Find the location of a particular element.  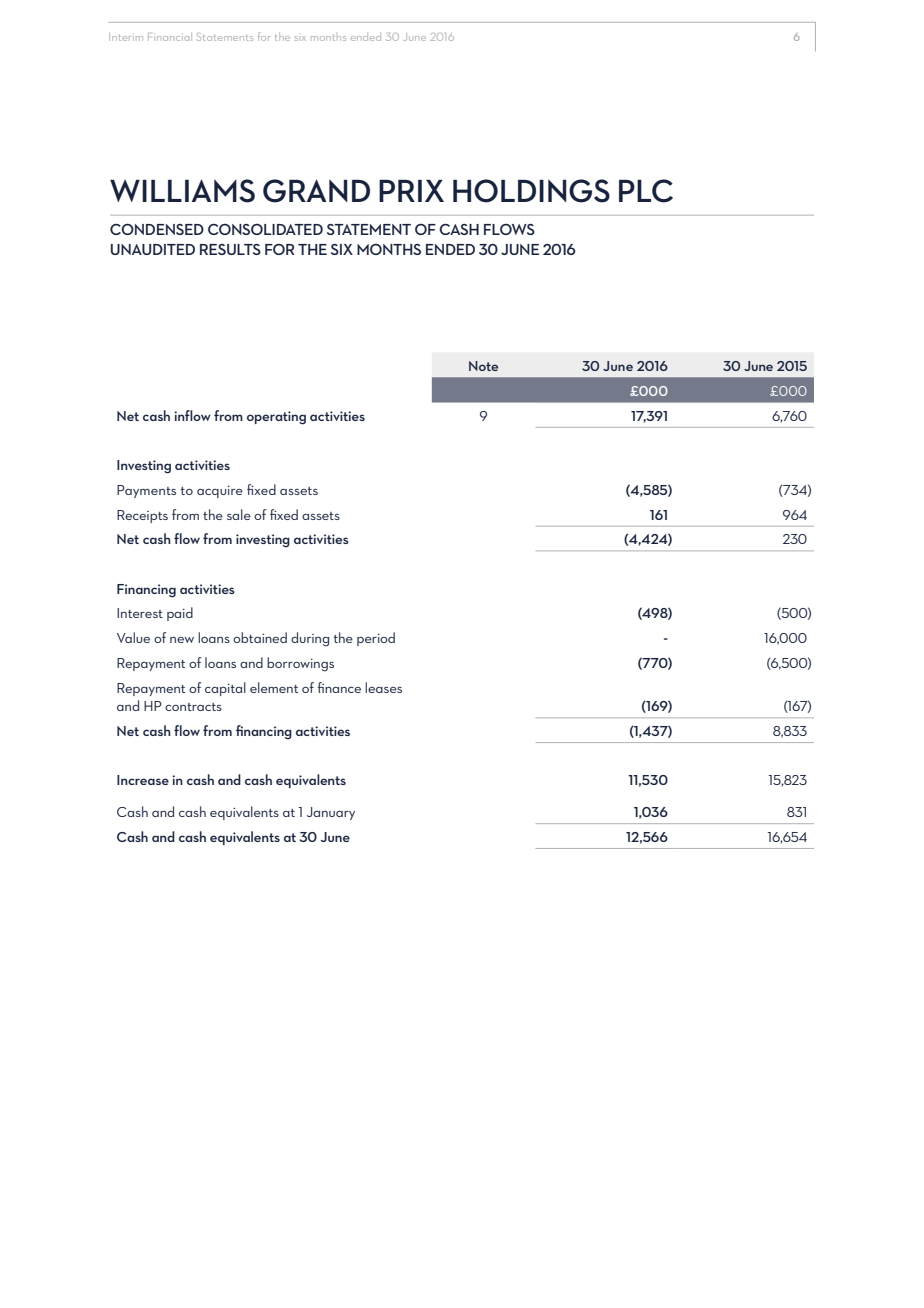

Increase is located at coordinates (143, 780).
